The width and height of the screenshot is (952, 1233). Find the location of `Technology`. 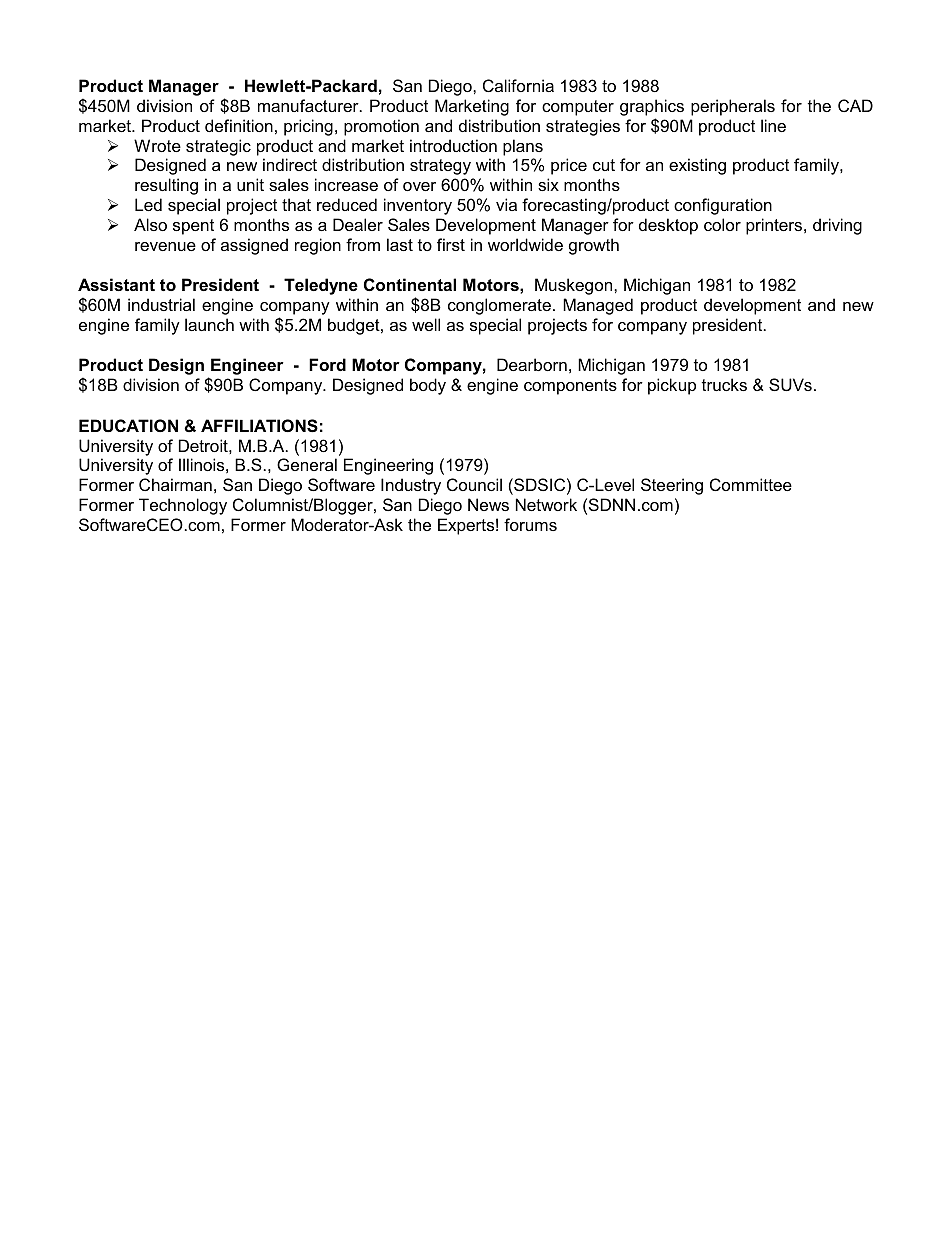

Technology is located at coordinates (183, 506).
